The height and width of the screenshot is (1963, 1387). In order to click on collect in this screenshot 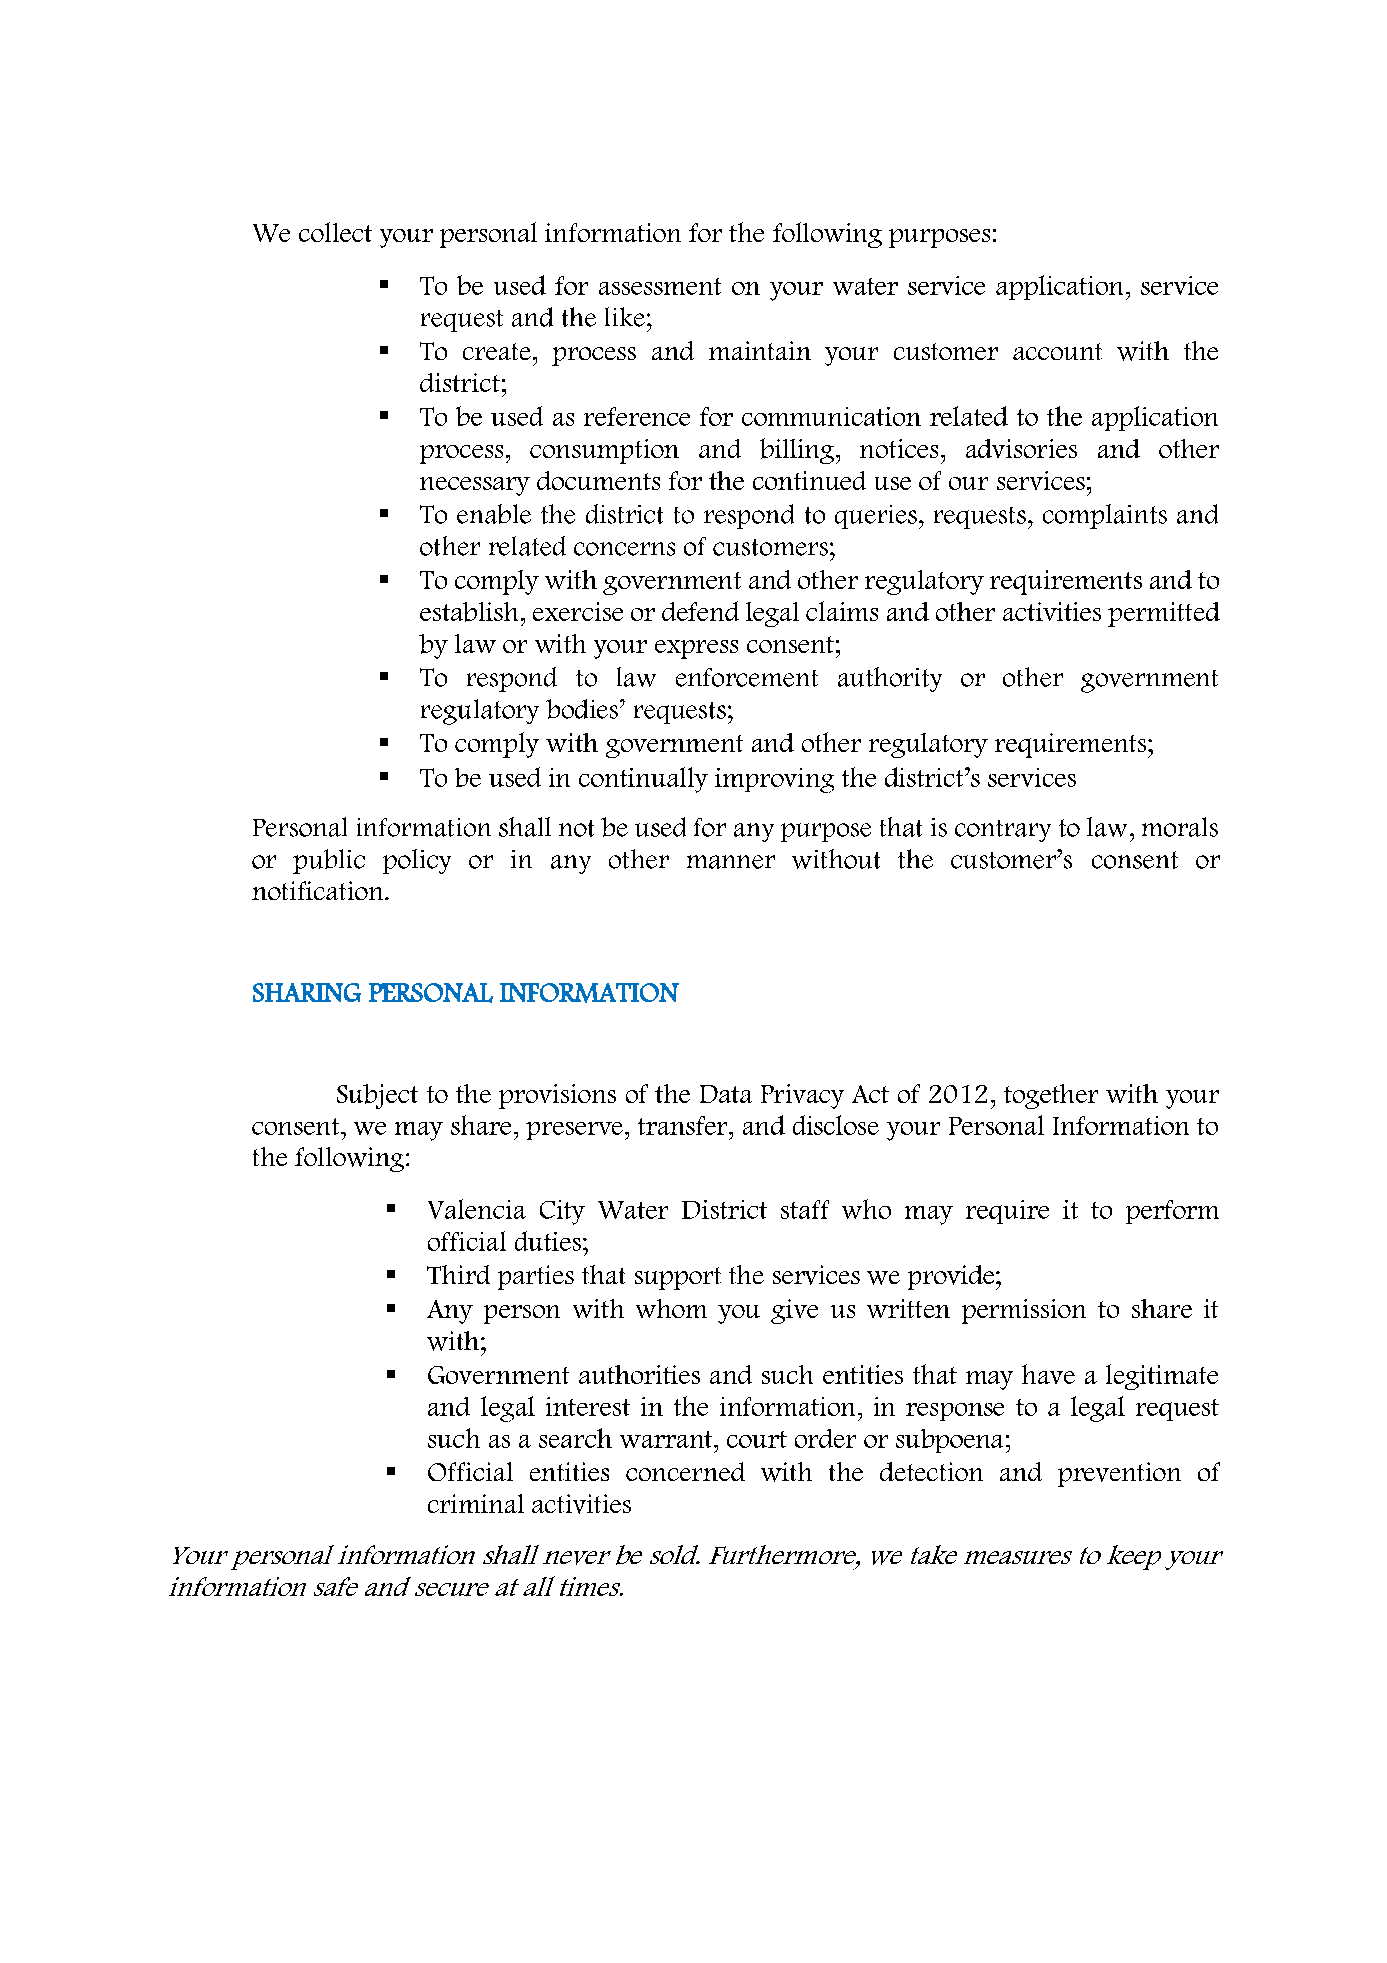, I will do `click(335, 232)`.
